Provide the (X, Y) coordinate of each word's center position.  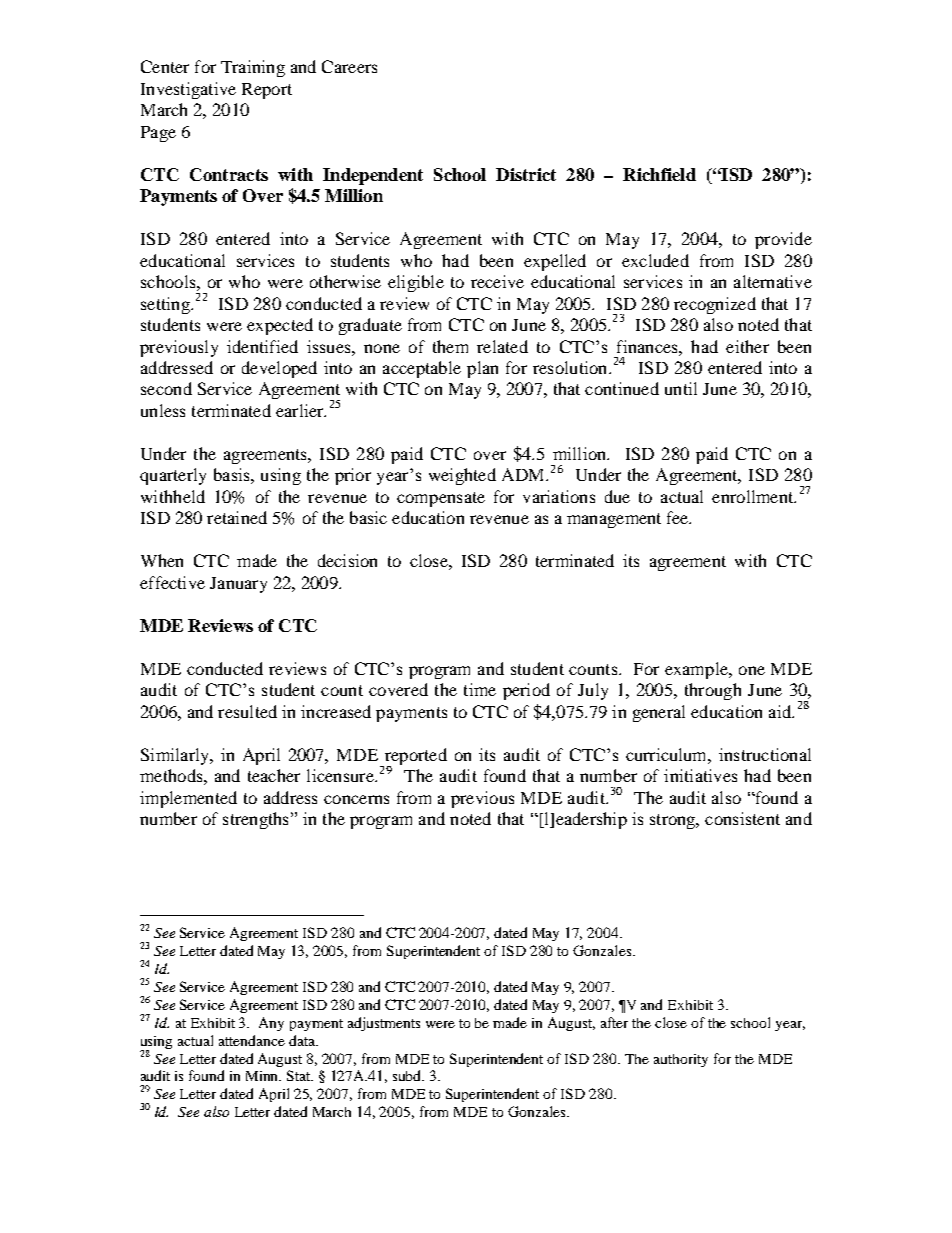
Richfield (659, 174)
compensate (441, 499)
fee (679, 517)
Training (253, 68)
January (238, 585)
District (526, 174)
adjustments (384, 1024)
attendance (252, 1040)
